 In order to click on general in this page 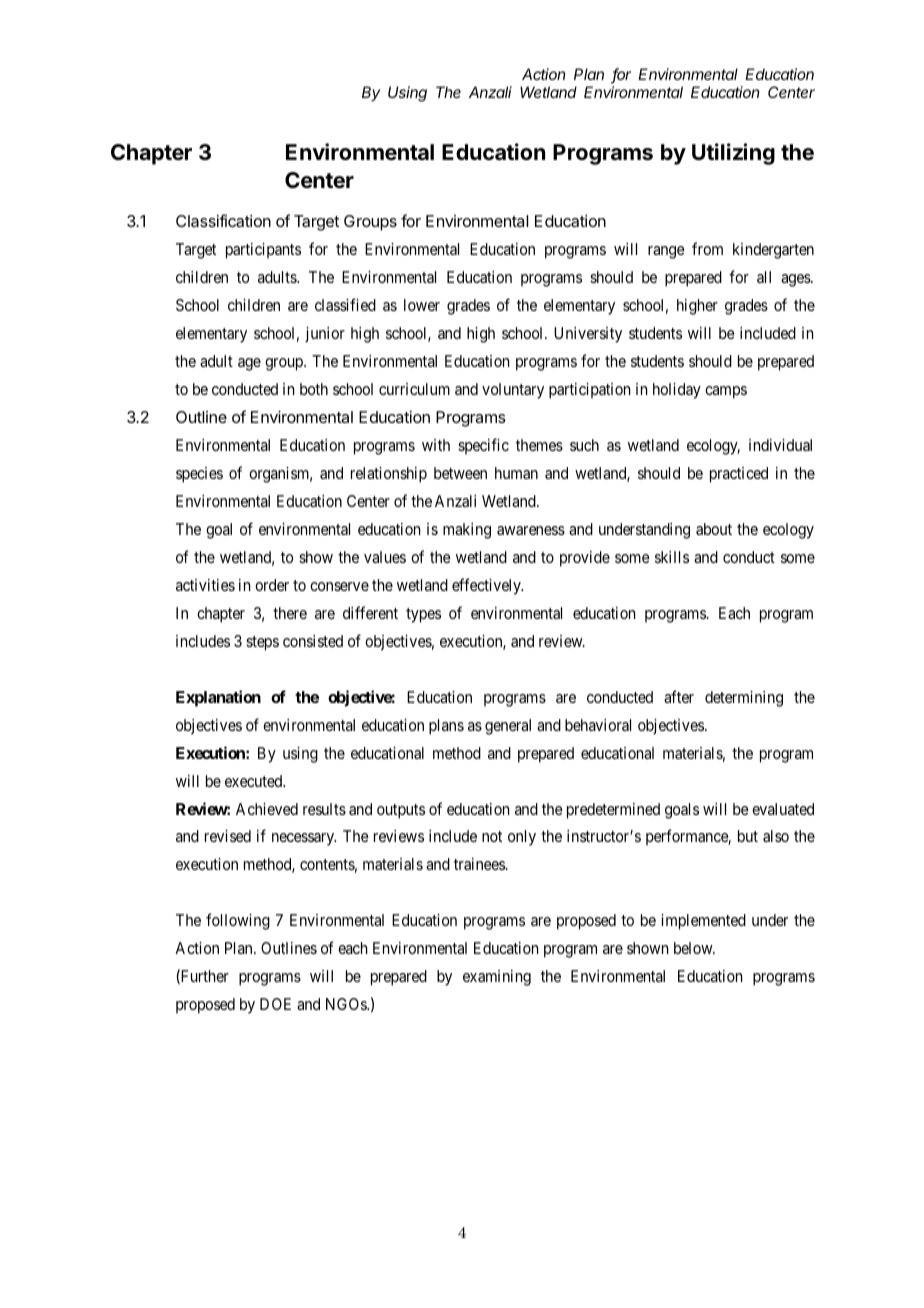, I will do `click(508, 727)`.
